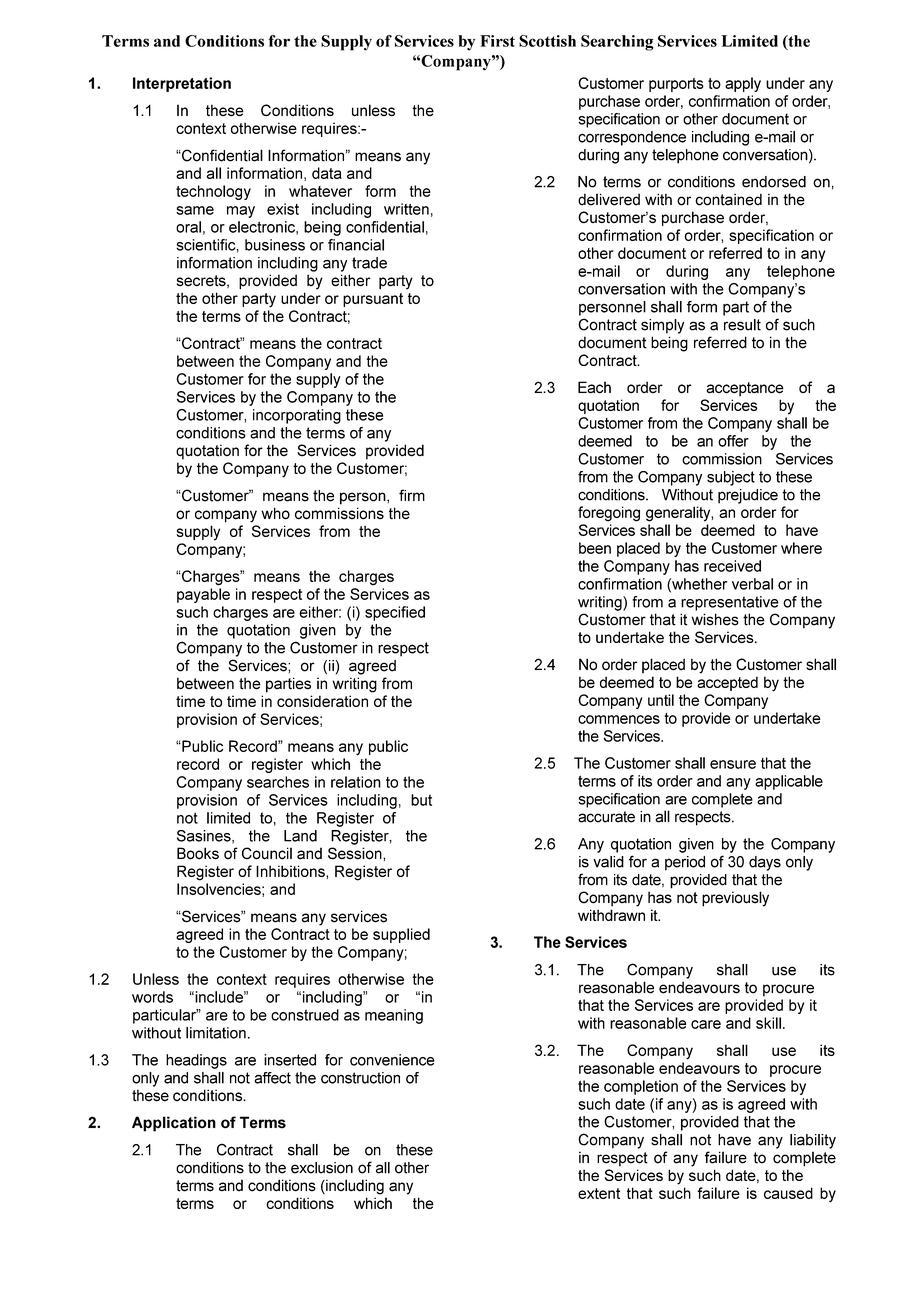 The width and height of the page is (924, 1308). Describe the element at coordinates (788, 1193) in the page. I see `caused` at that location.
